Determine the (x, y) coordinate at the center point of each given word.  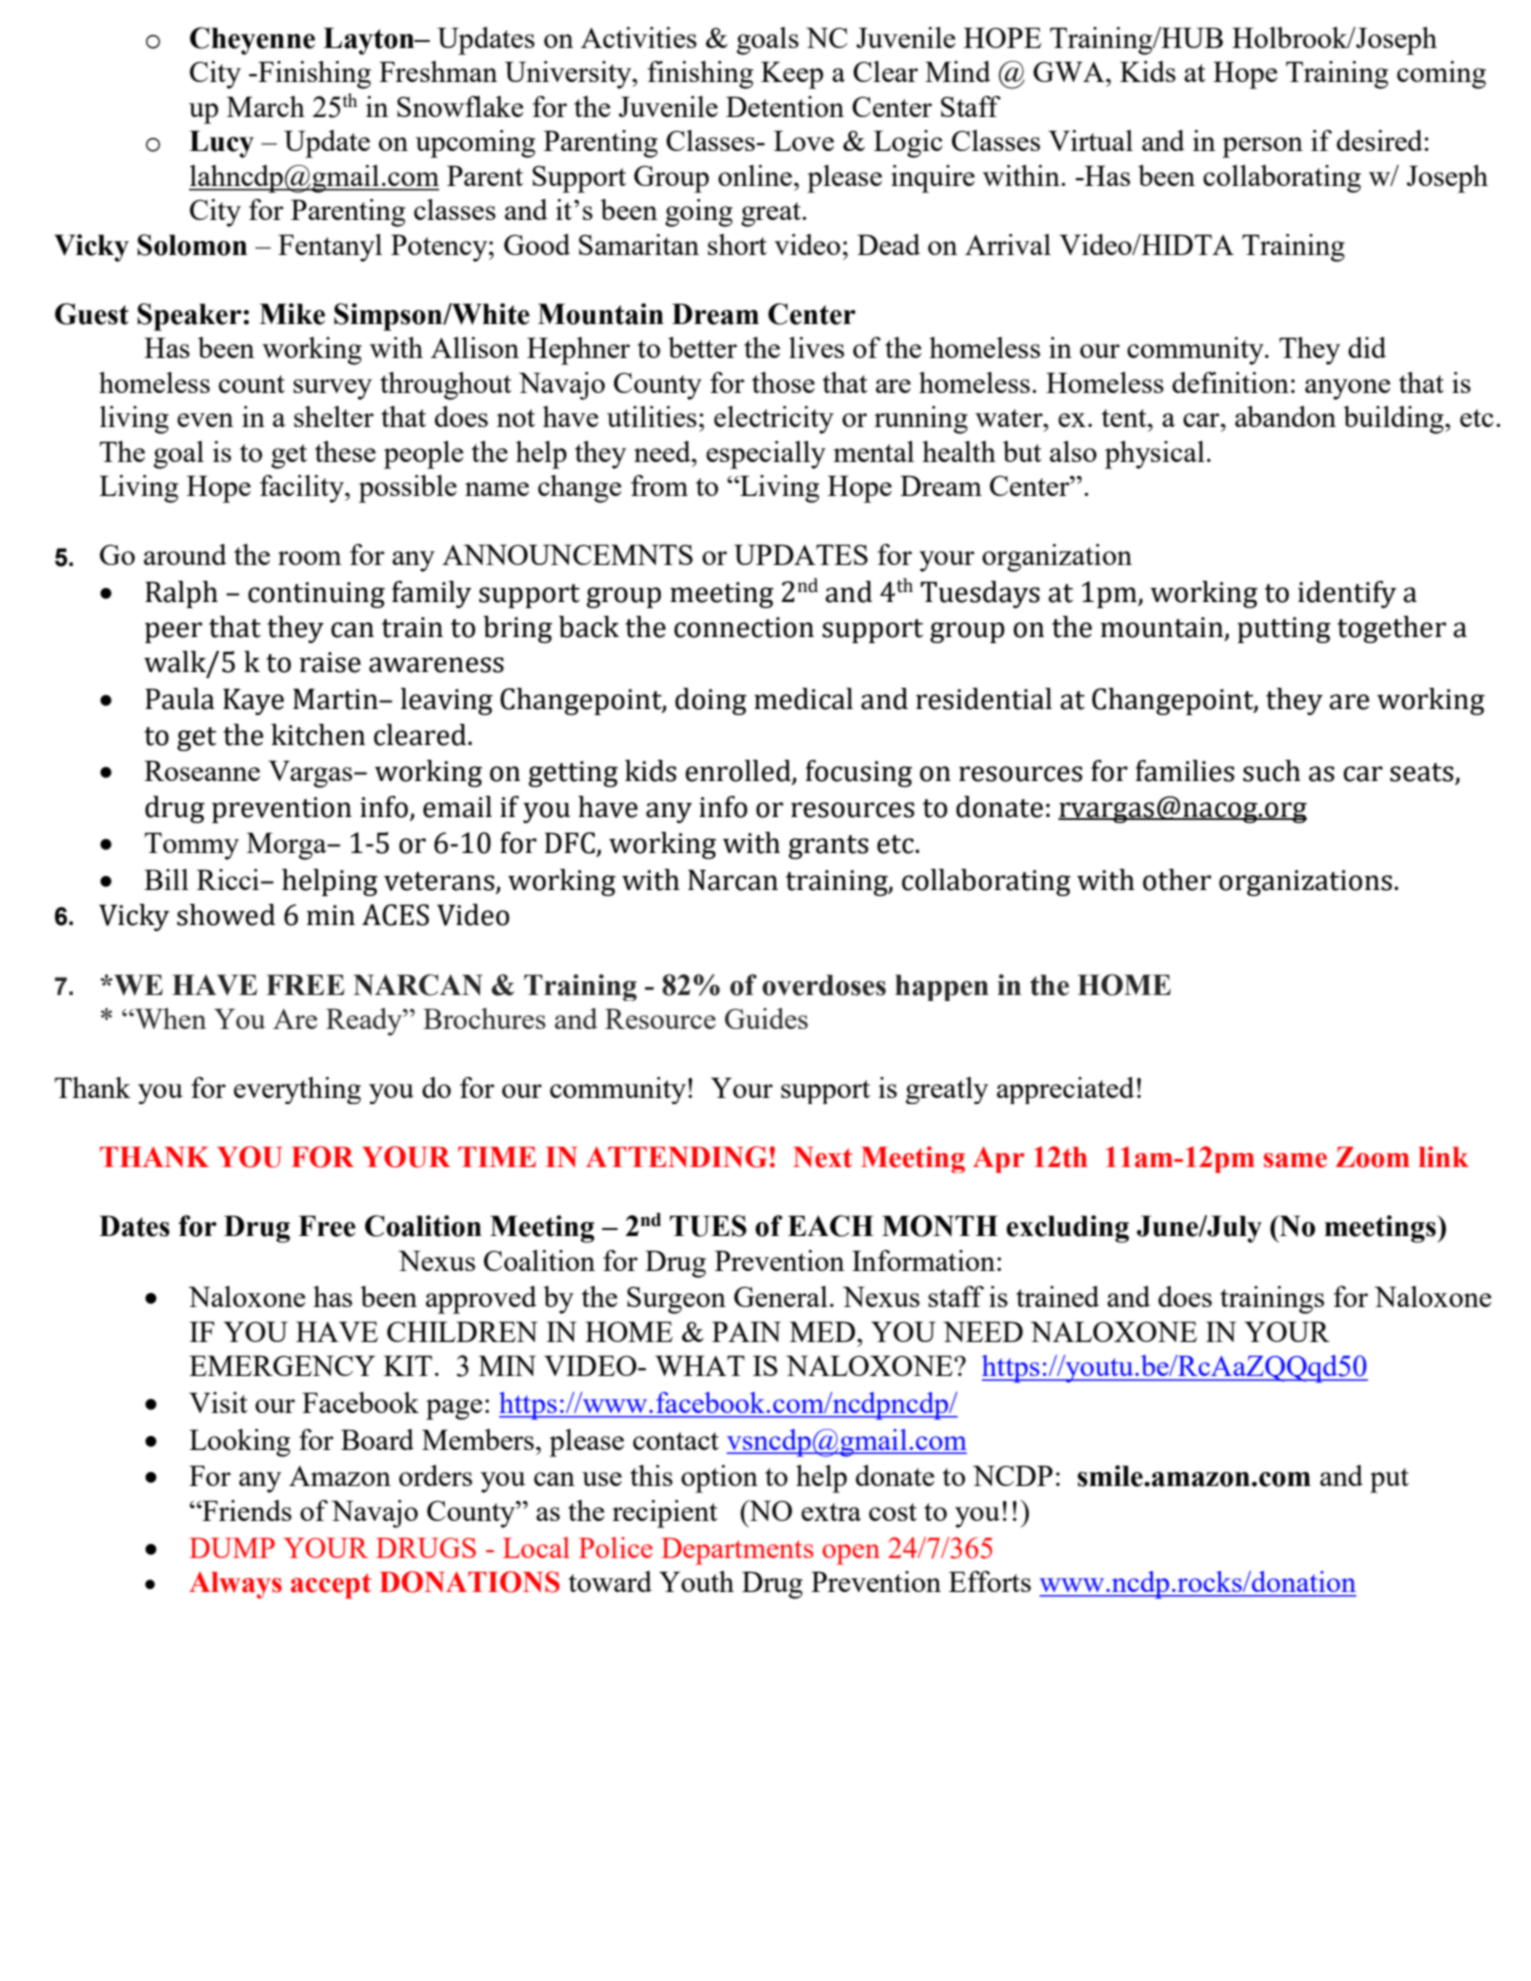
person (1262, 147)
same (1295, 1160)
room (309, 558)
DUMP (232, 1548)
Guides (766, 1018)
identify (1347, 594)
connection (744, 627)
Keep (792, 75)
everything (297, 1090)
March (266, 106)
